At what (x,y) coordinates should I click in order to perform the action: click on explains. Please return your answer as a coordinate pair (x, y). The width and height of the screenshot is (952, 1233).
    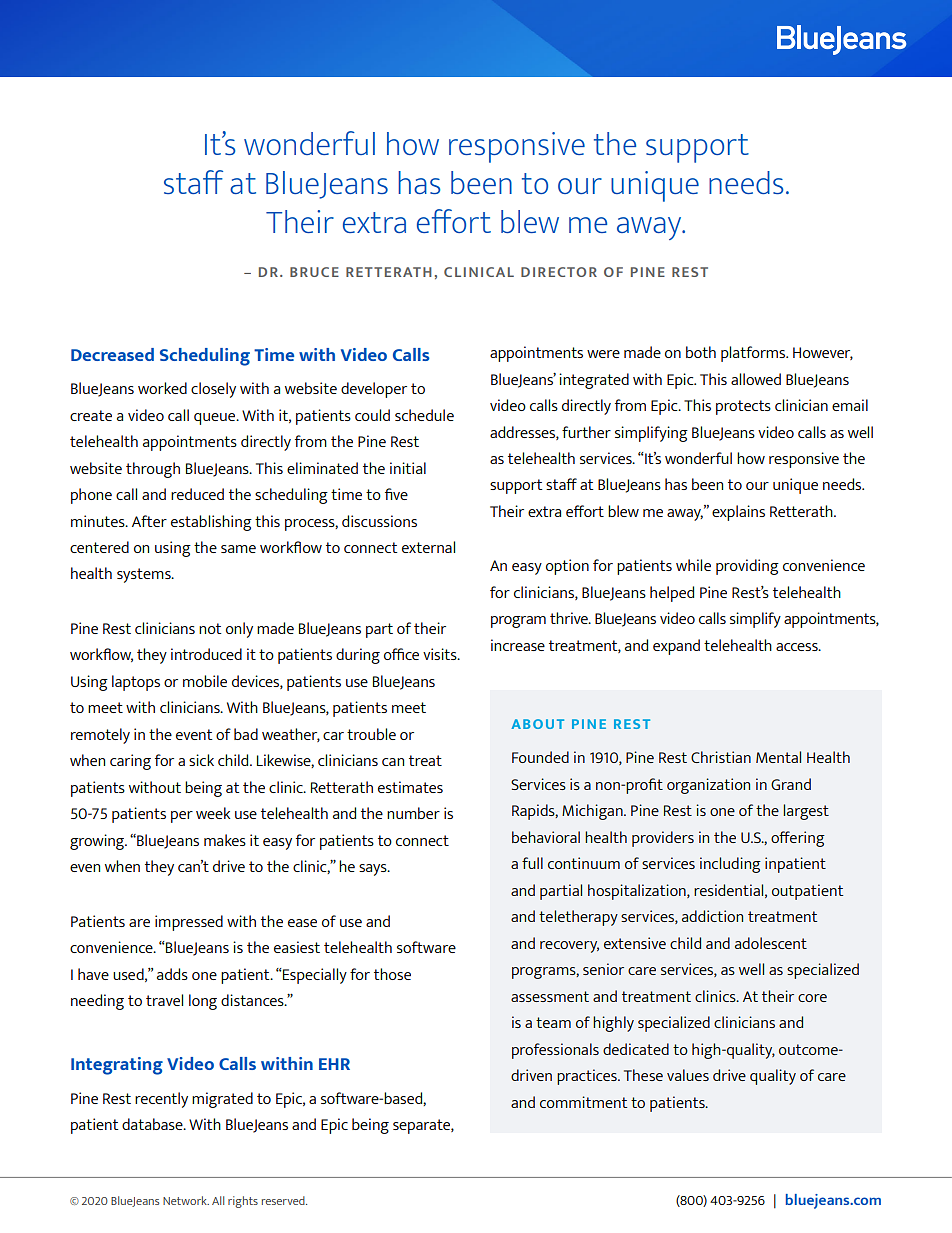
    Looking at the image, I should click on (738, 513).
